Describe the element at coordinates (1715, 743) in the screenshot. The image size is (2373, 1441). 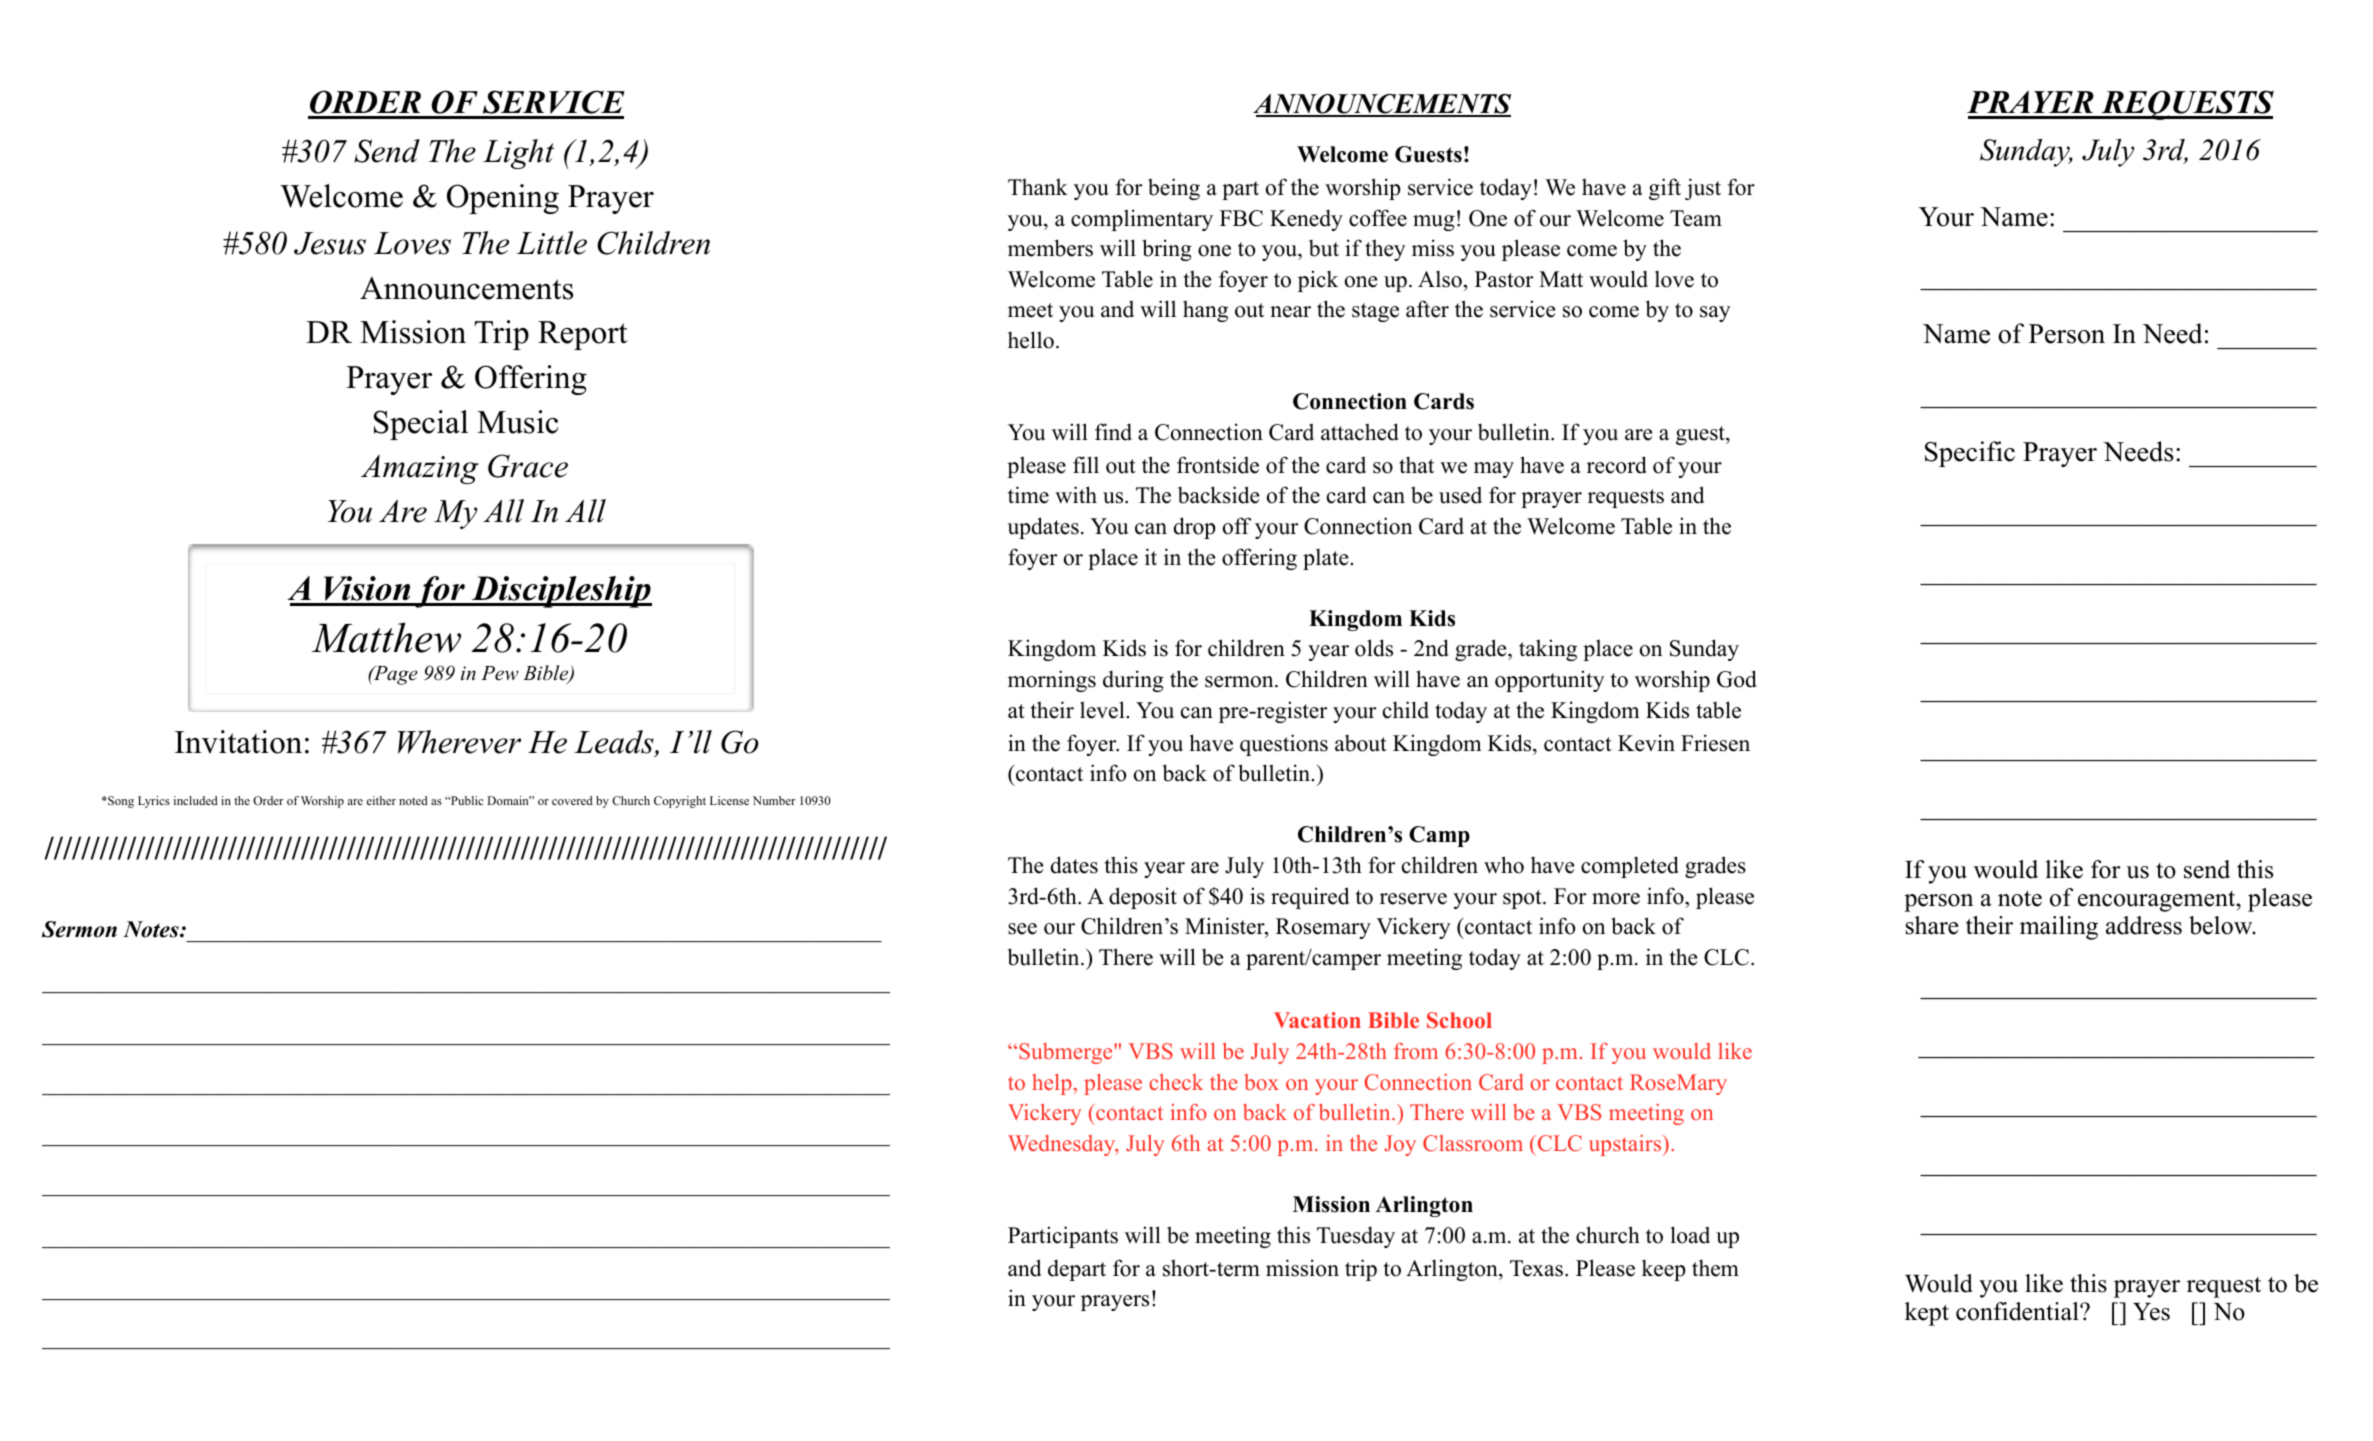
I see `Friesen` at that location.
